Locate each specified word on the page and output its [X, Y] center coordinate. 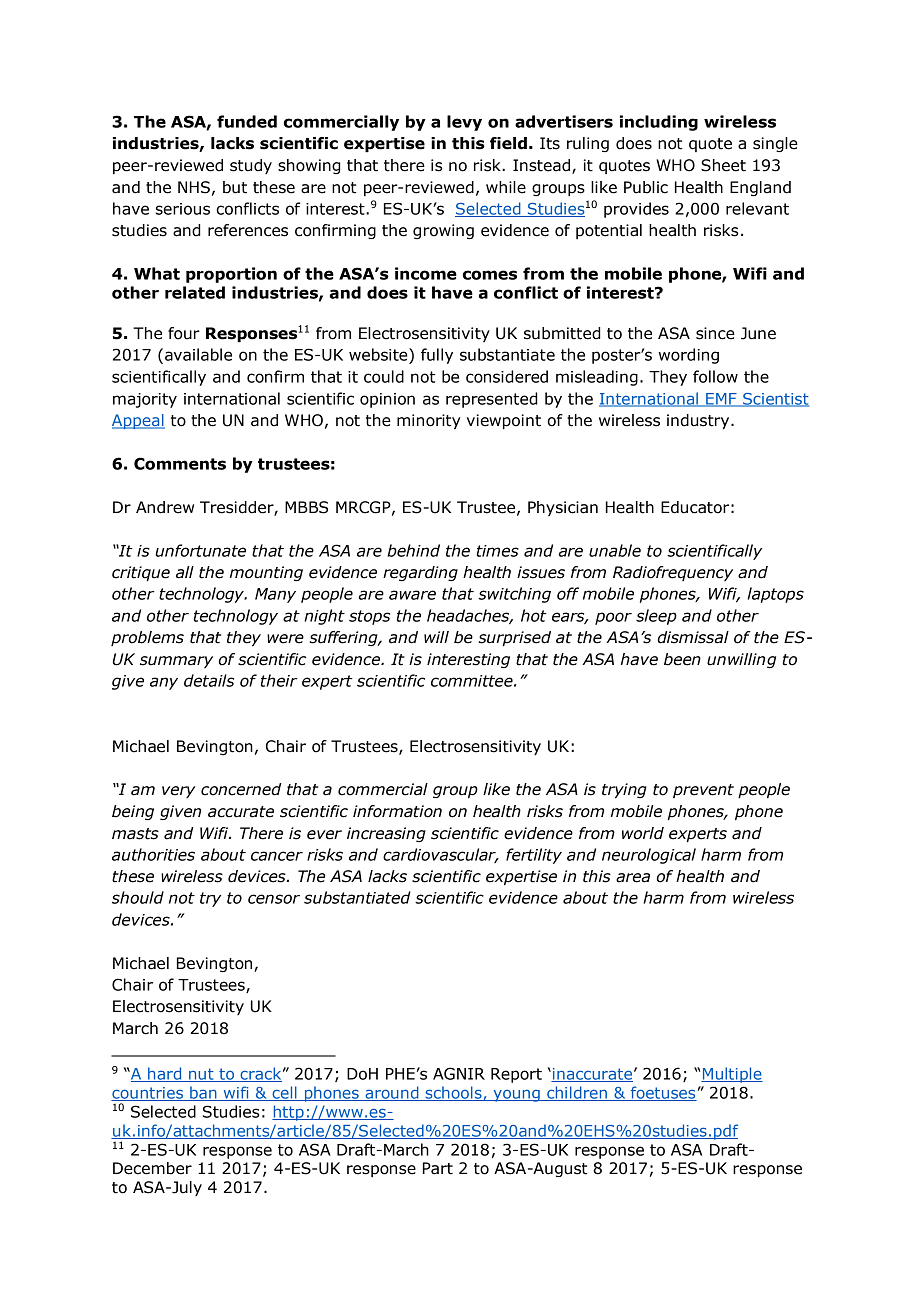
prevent [703, 791]
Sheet [723, 165]
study [251, 166]
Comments [180, 463]
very [178, 792]
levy [464, 123]
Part [438, 1168]
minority [429, 421]
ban [203, 1093]
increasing [386, 834]
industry [699, 422]
